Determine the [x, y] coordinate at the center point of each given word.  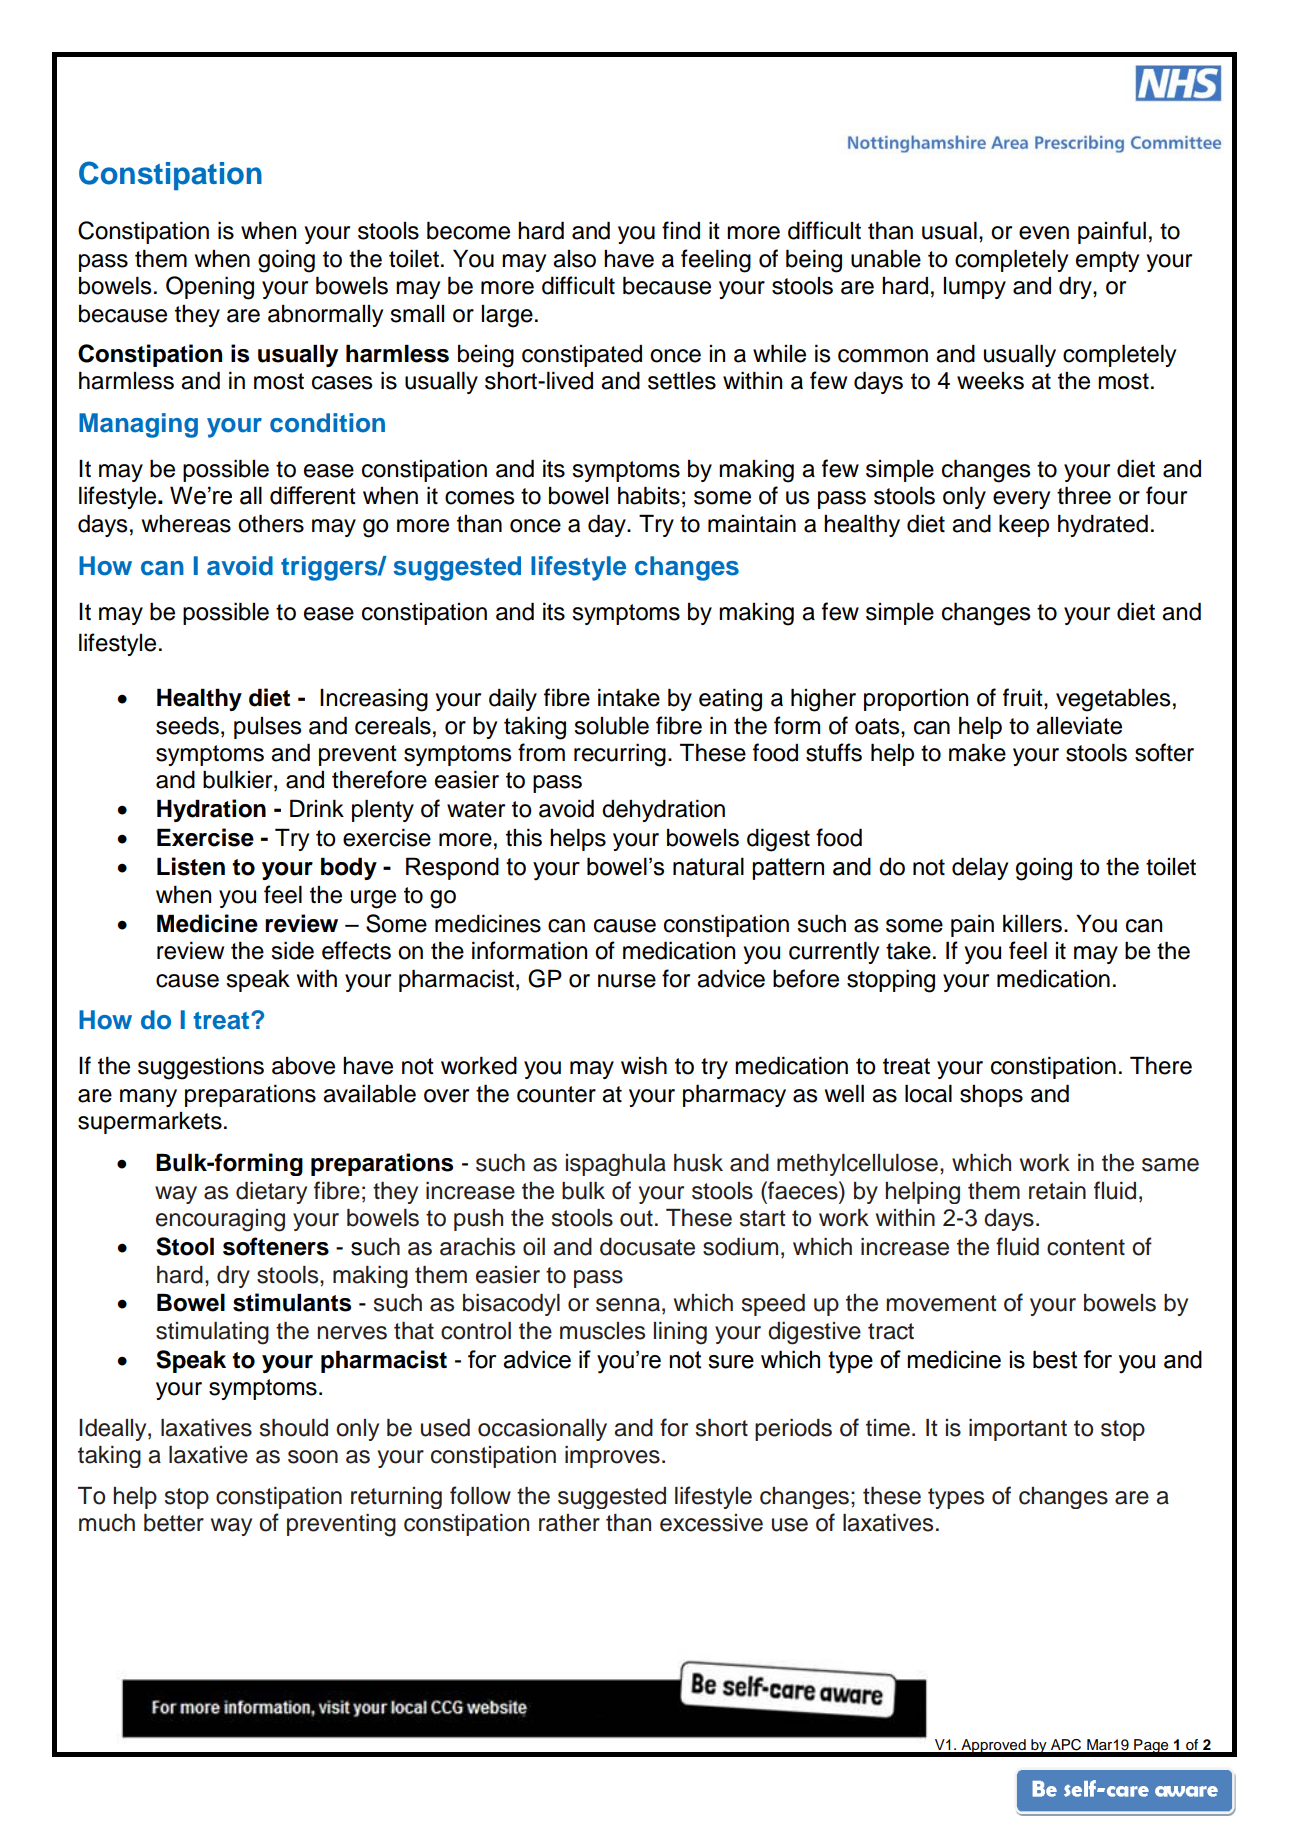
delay [980, 868]
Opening [210, 288]
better [174, 1523]
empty [1107, 261]
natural [708, 866]
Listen [191, 866]
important [1018, 1430]
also [574, 259]
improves [612, 1457]
